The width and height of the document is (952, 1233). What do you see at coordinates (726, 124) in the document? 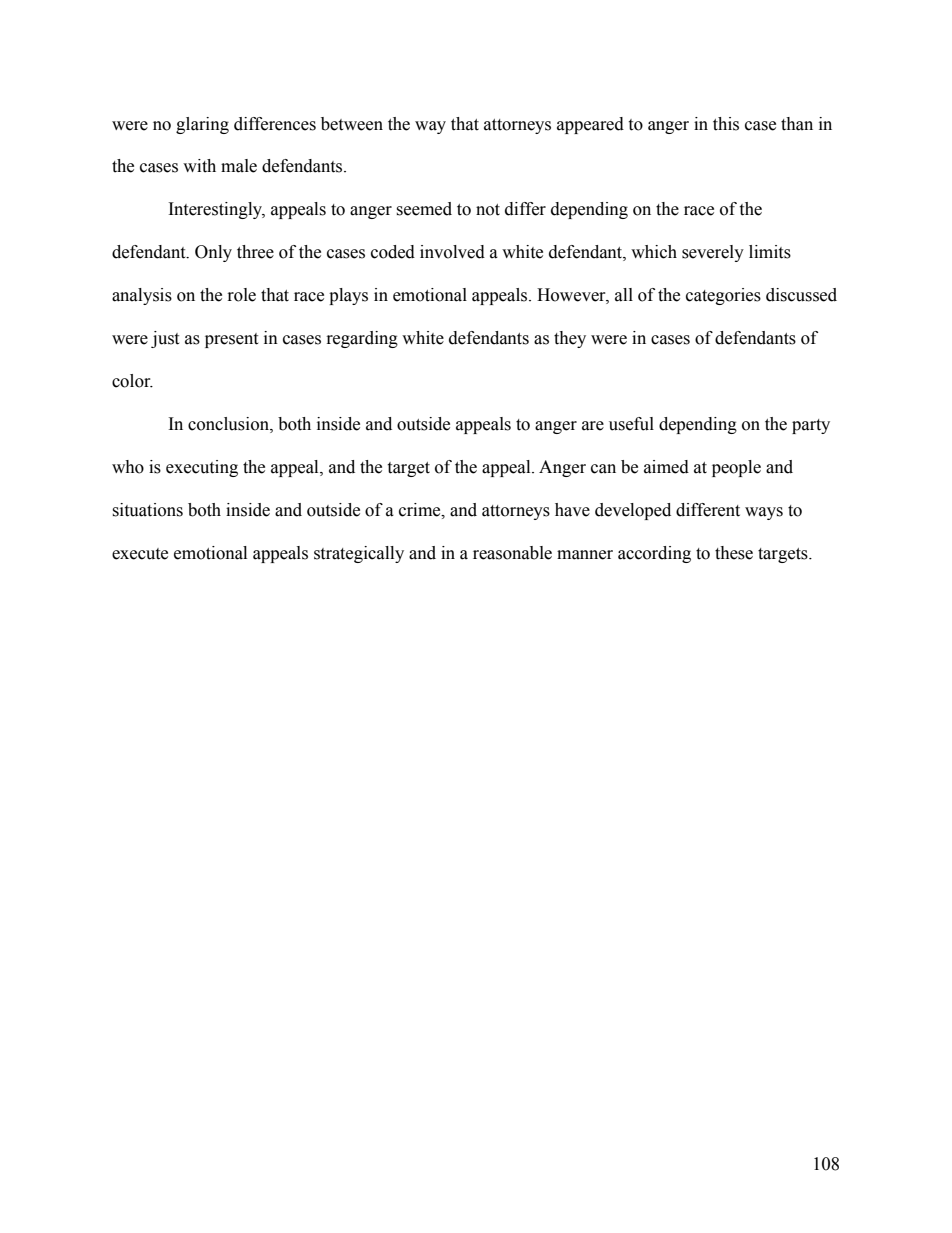
I see `this` at bounding box center [726, 124].
